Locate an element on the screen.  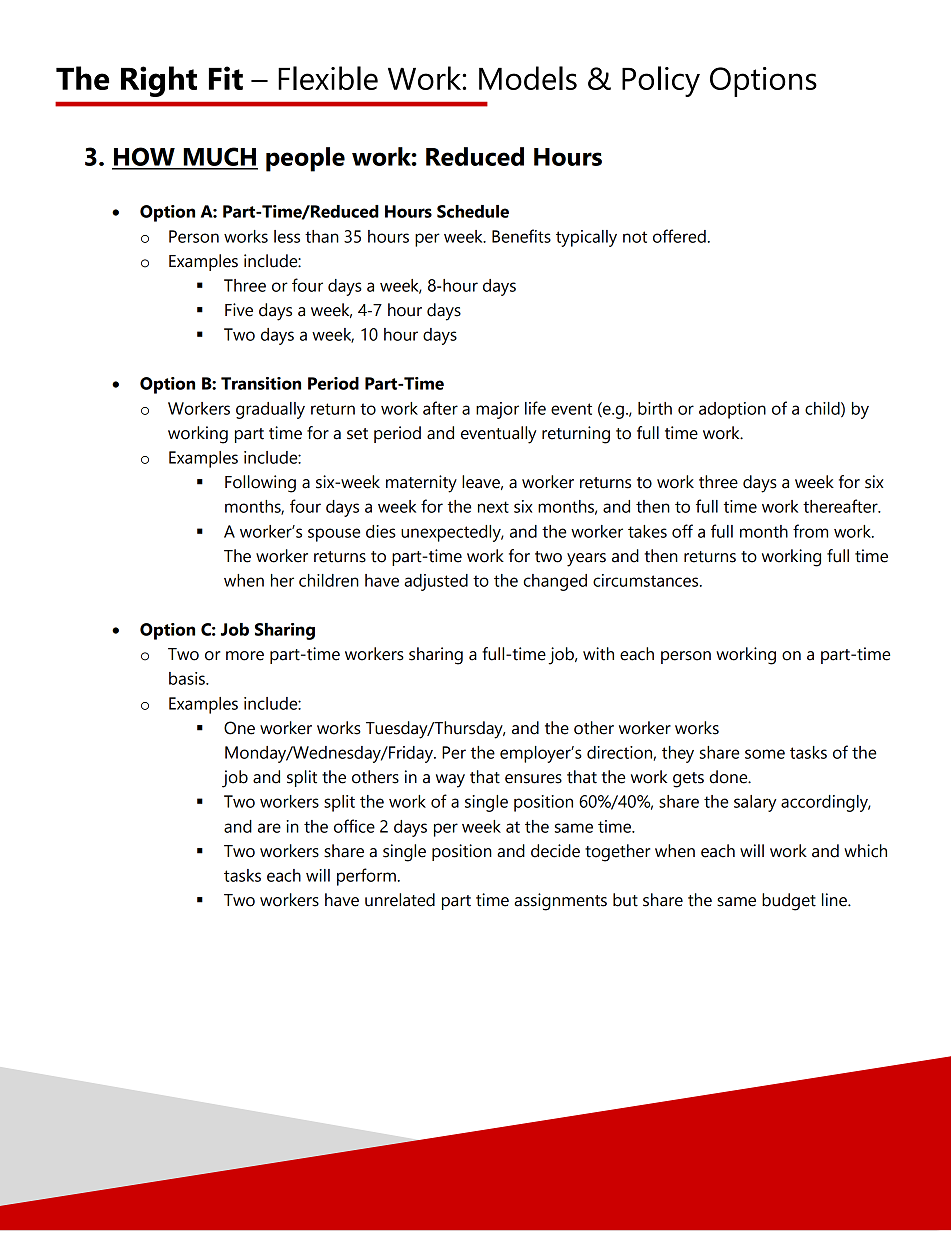
Following is located at coordinates (260, 484).
